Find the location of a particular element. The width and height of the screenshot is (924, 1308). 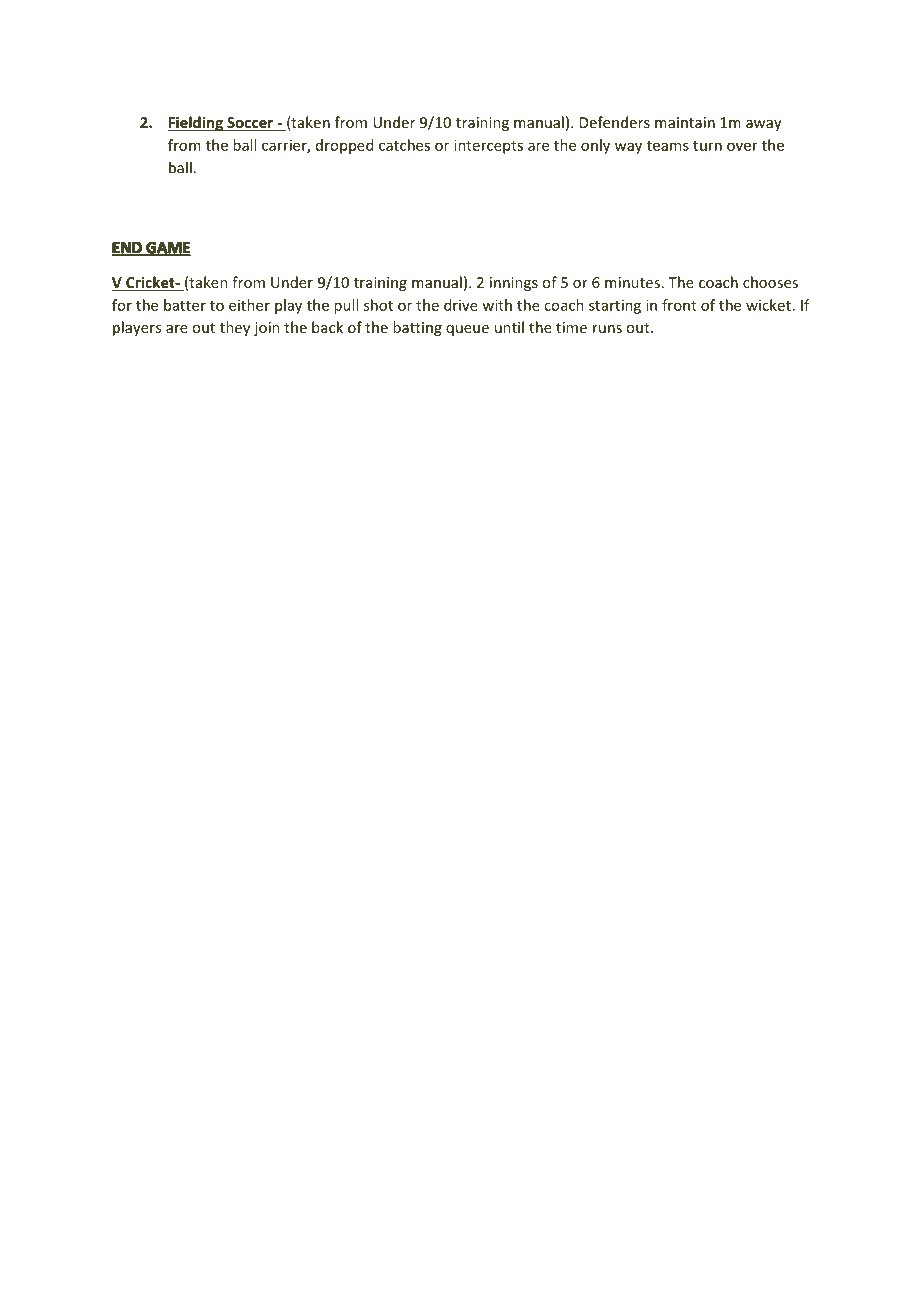

catches is located at coordinates (404, 145).
